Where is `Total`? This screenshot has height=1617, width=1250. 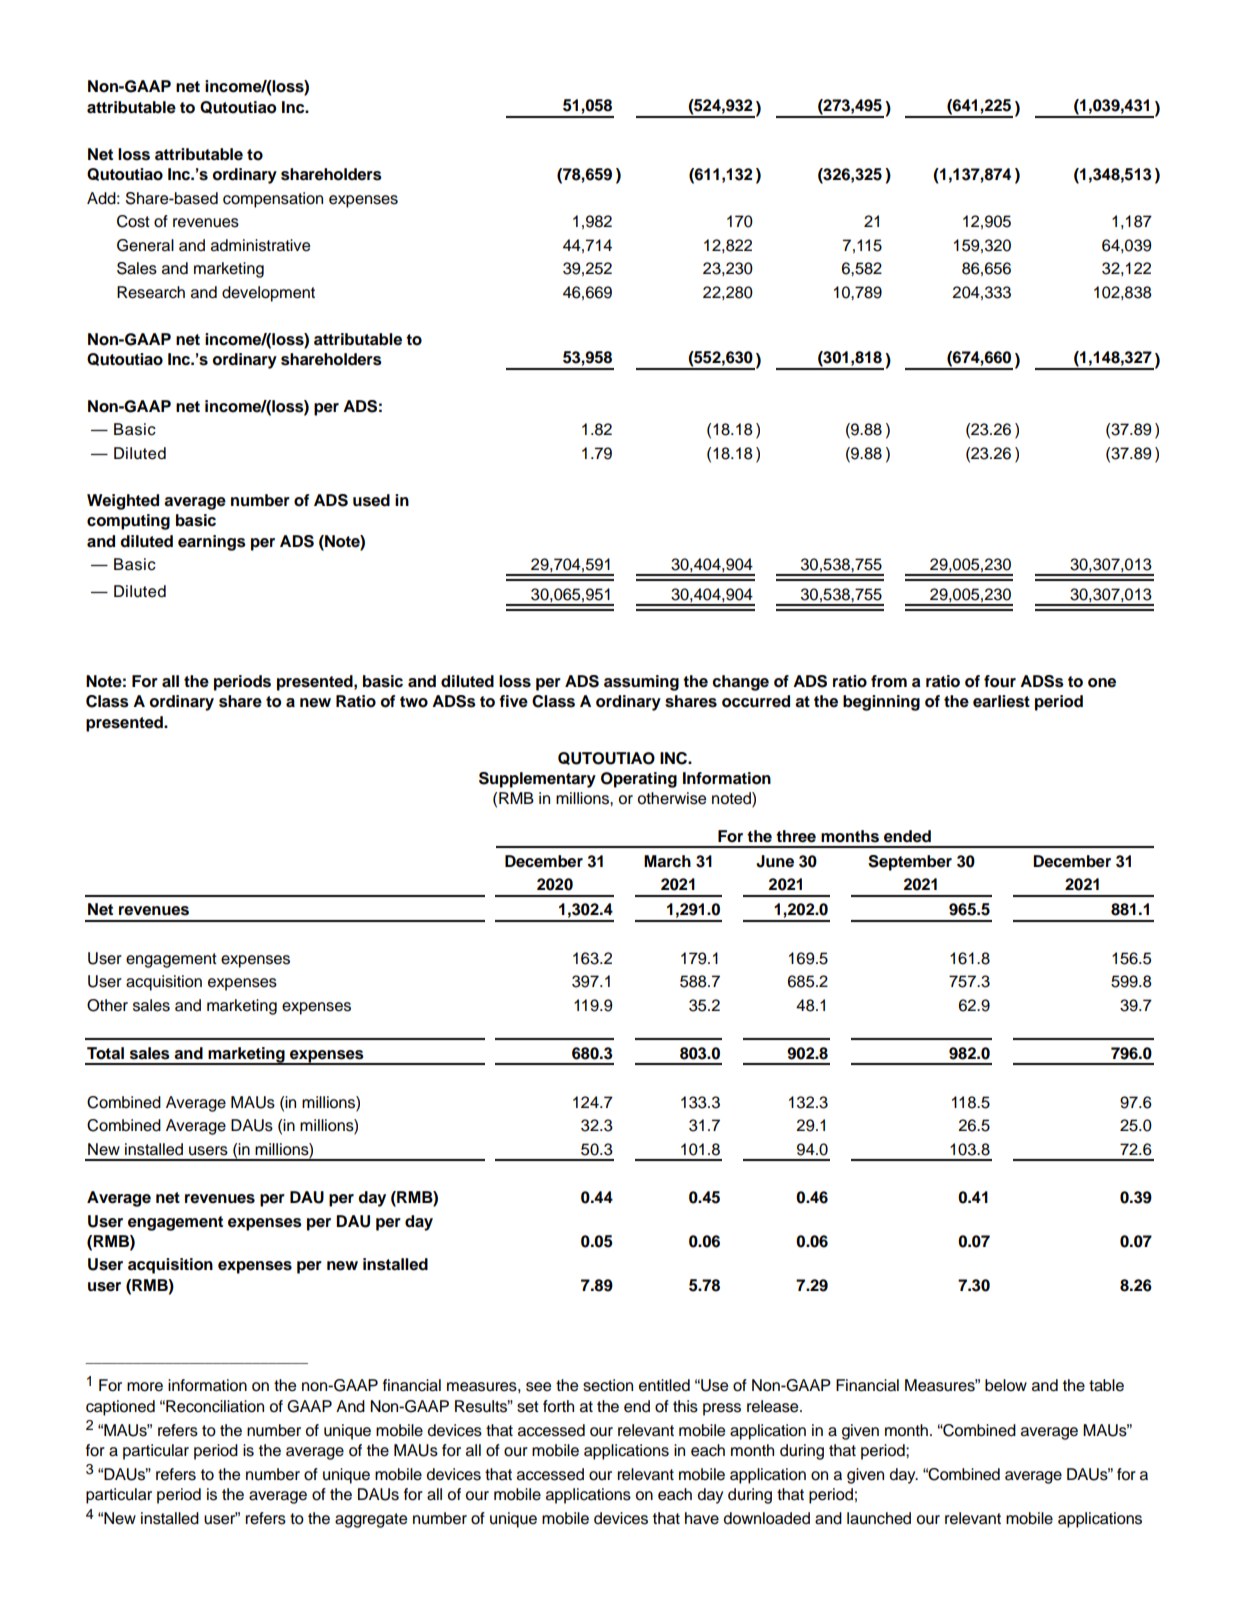 Total is located at coordinates (105, 1053).
